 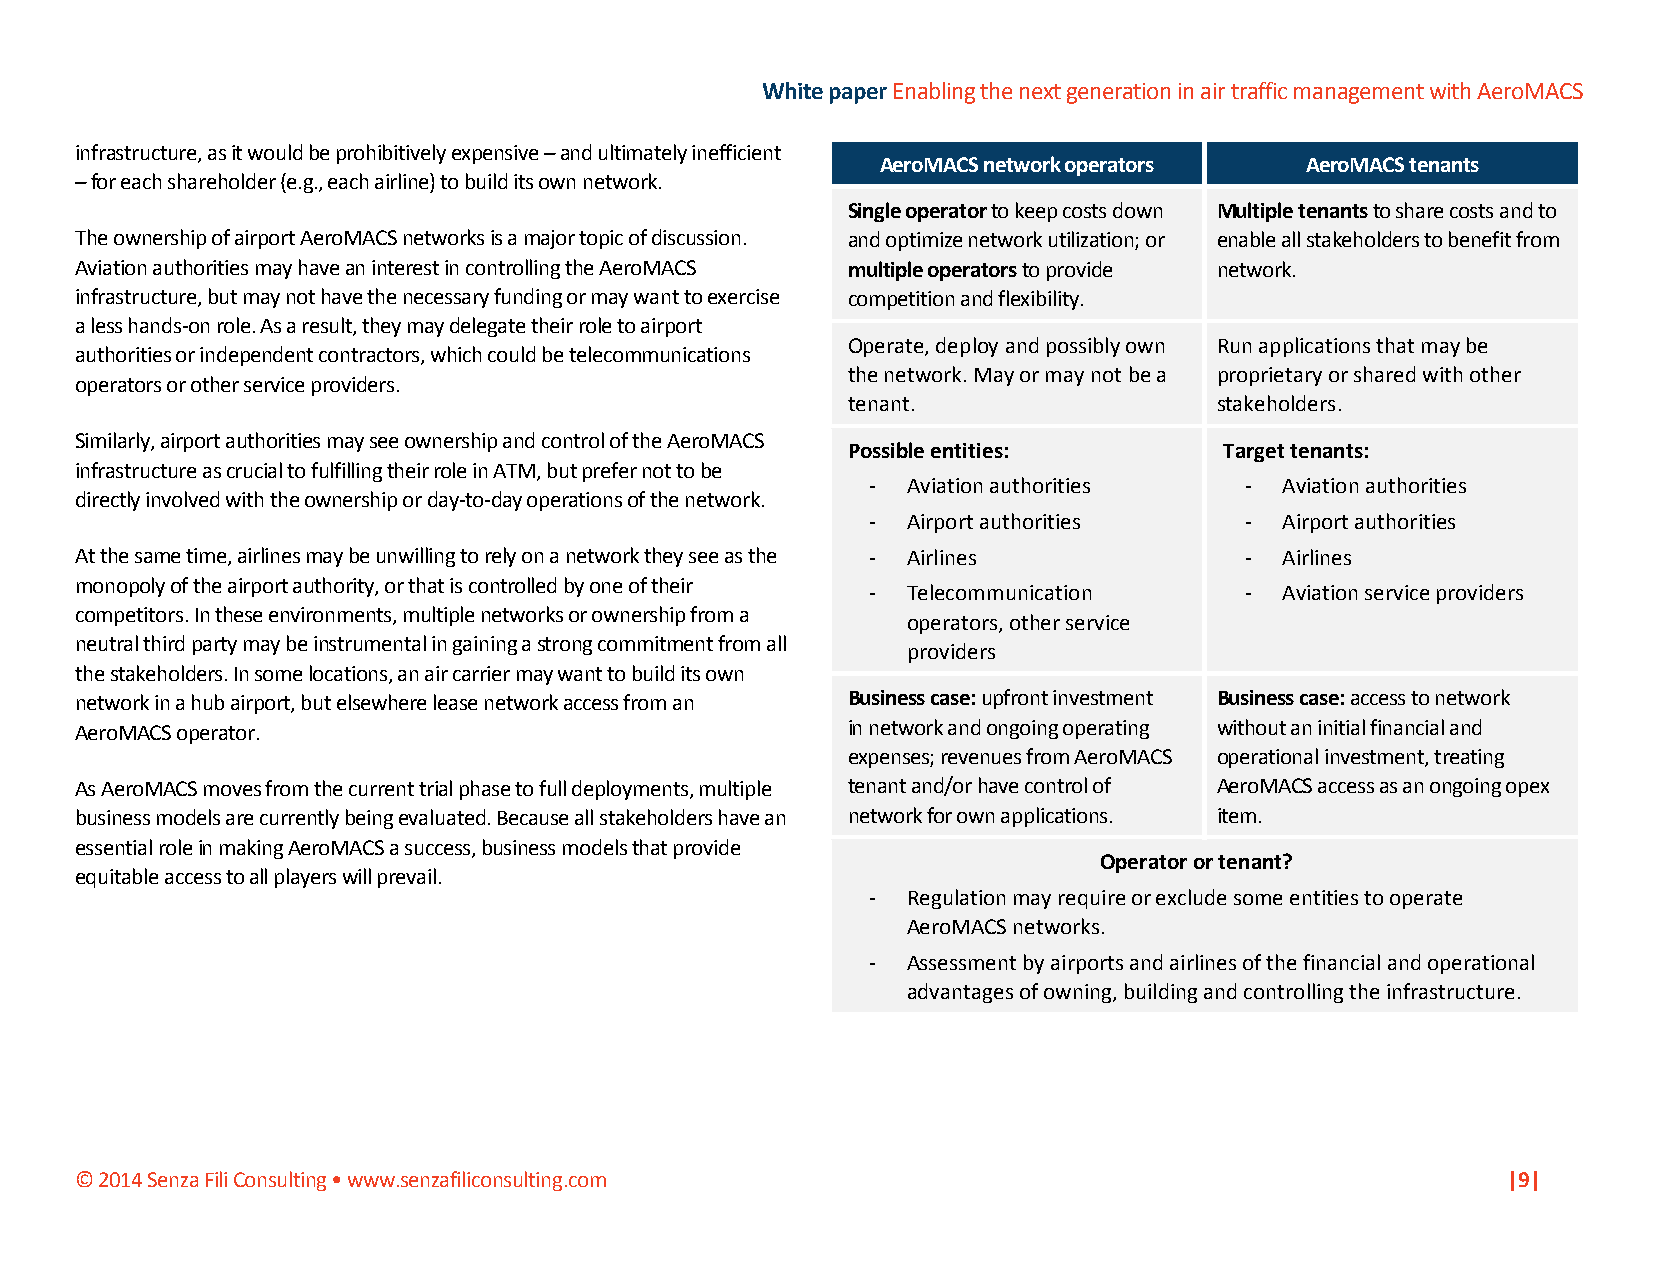 I want to click on proprietary, so click(x=1270, y=376).
